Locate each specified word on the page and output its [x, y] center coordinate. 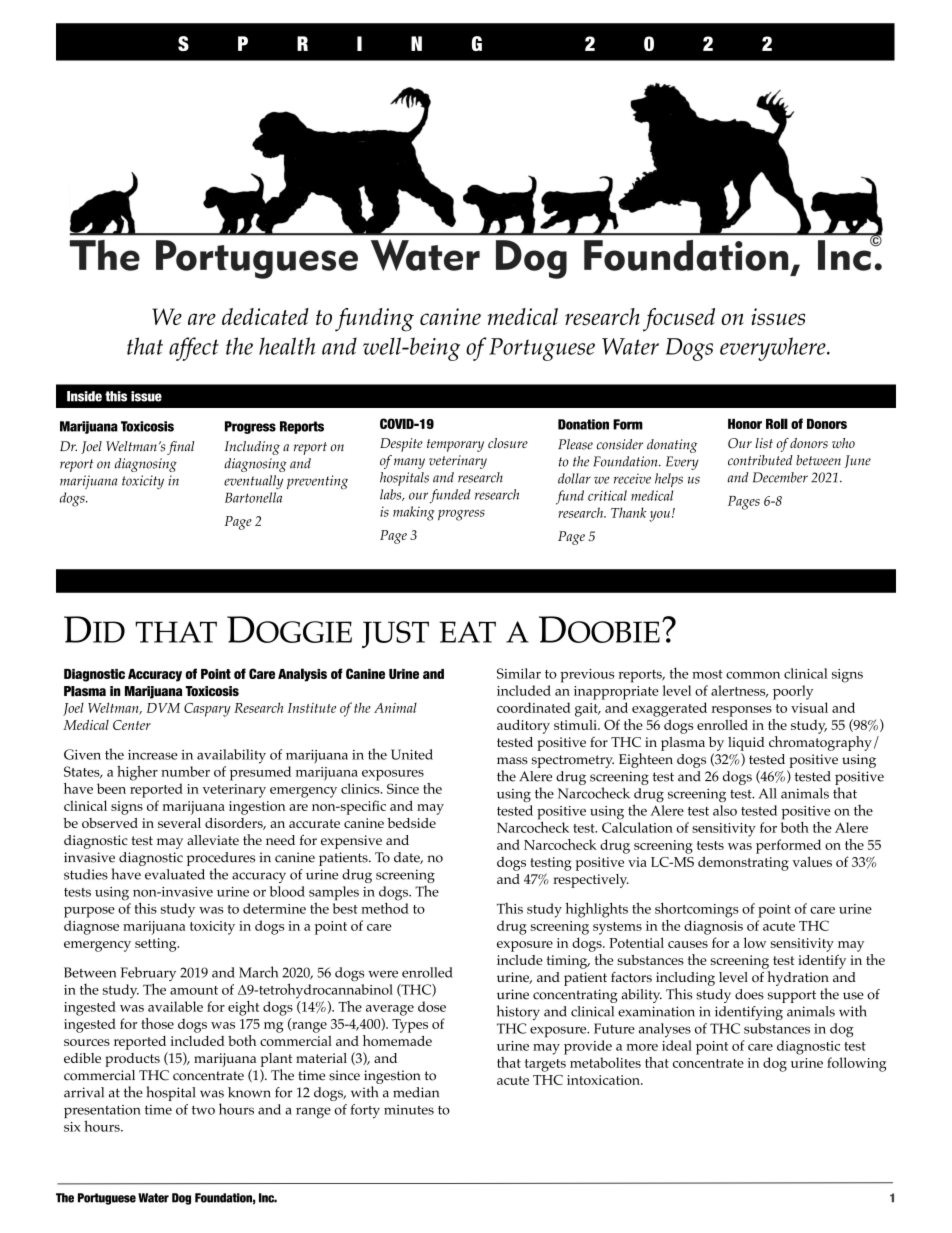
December [780, 477]
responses [741, 711]
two [203, 1110]
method [385, 907]
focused [679, 320]
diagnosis [713, 927]
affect [194, 349]
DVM [163, 708]
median [416, 1092]
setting [157, 945]
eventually [253, 482]
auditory [523, 726]
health [287, 346]
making [414, 513]
